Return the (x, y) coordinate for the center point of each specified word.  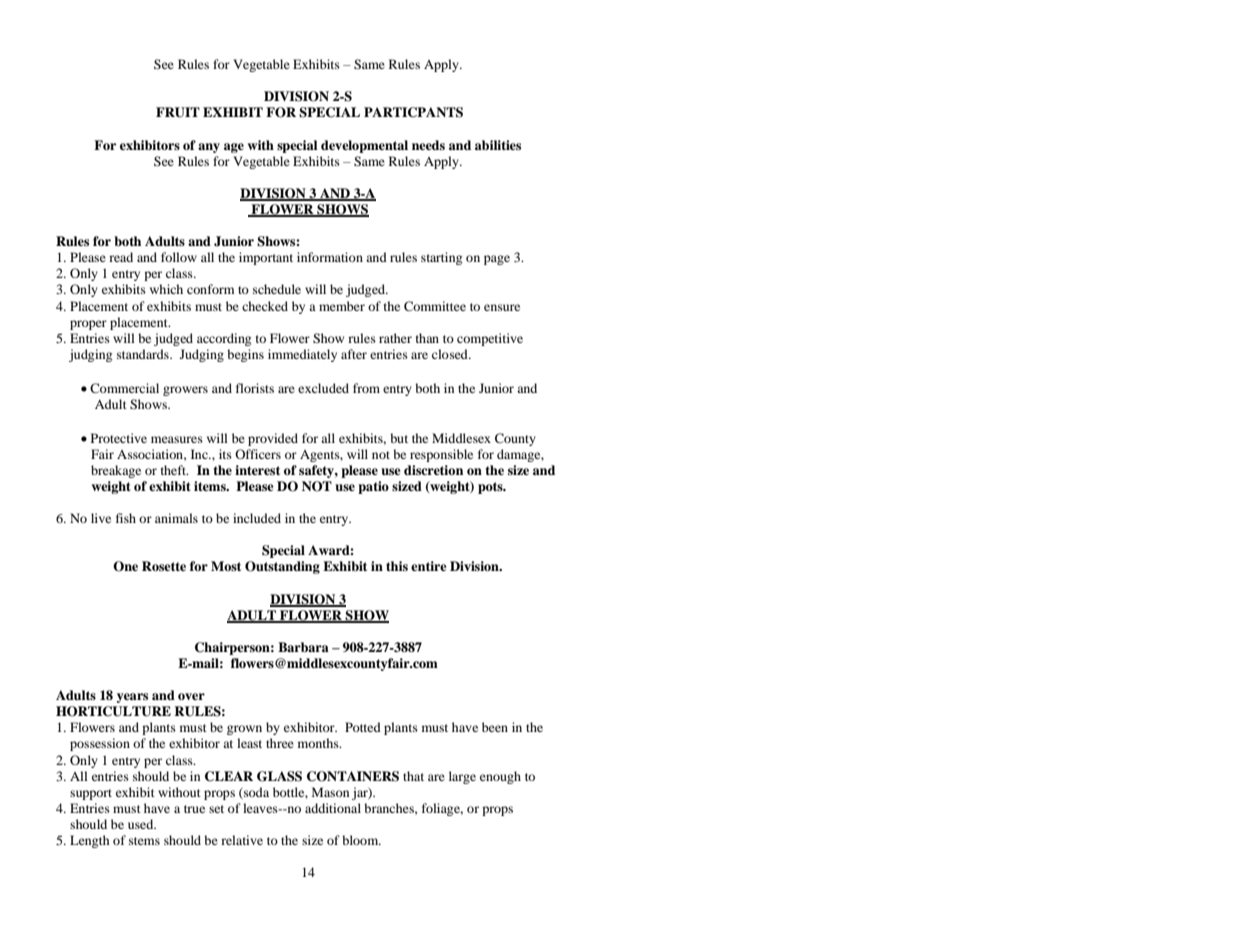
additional (333, 808)
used (142, 824)
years (132, 698)
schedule (277, 289)
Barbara (303, 647)
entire (429, 566)
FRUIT (178, 112)
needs (428, 145)
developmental (364, 146)
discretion (433, 470)
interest (257, 470)
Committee (435, 306)
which (166, 289)
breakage (116, 471)
